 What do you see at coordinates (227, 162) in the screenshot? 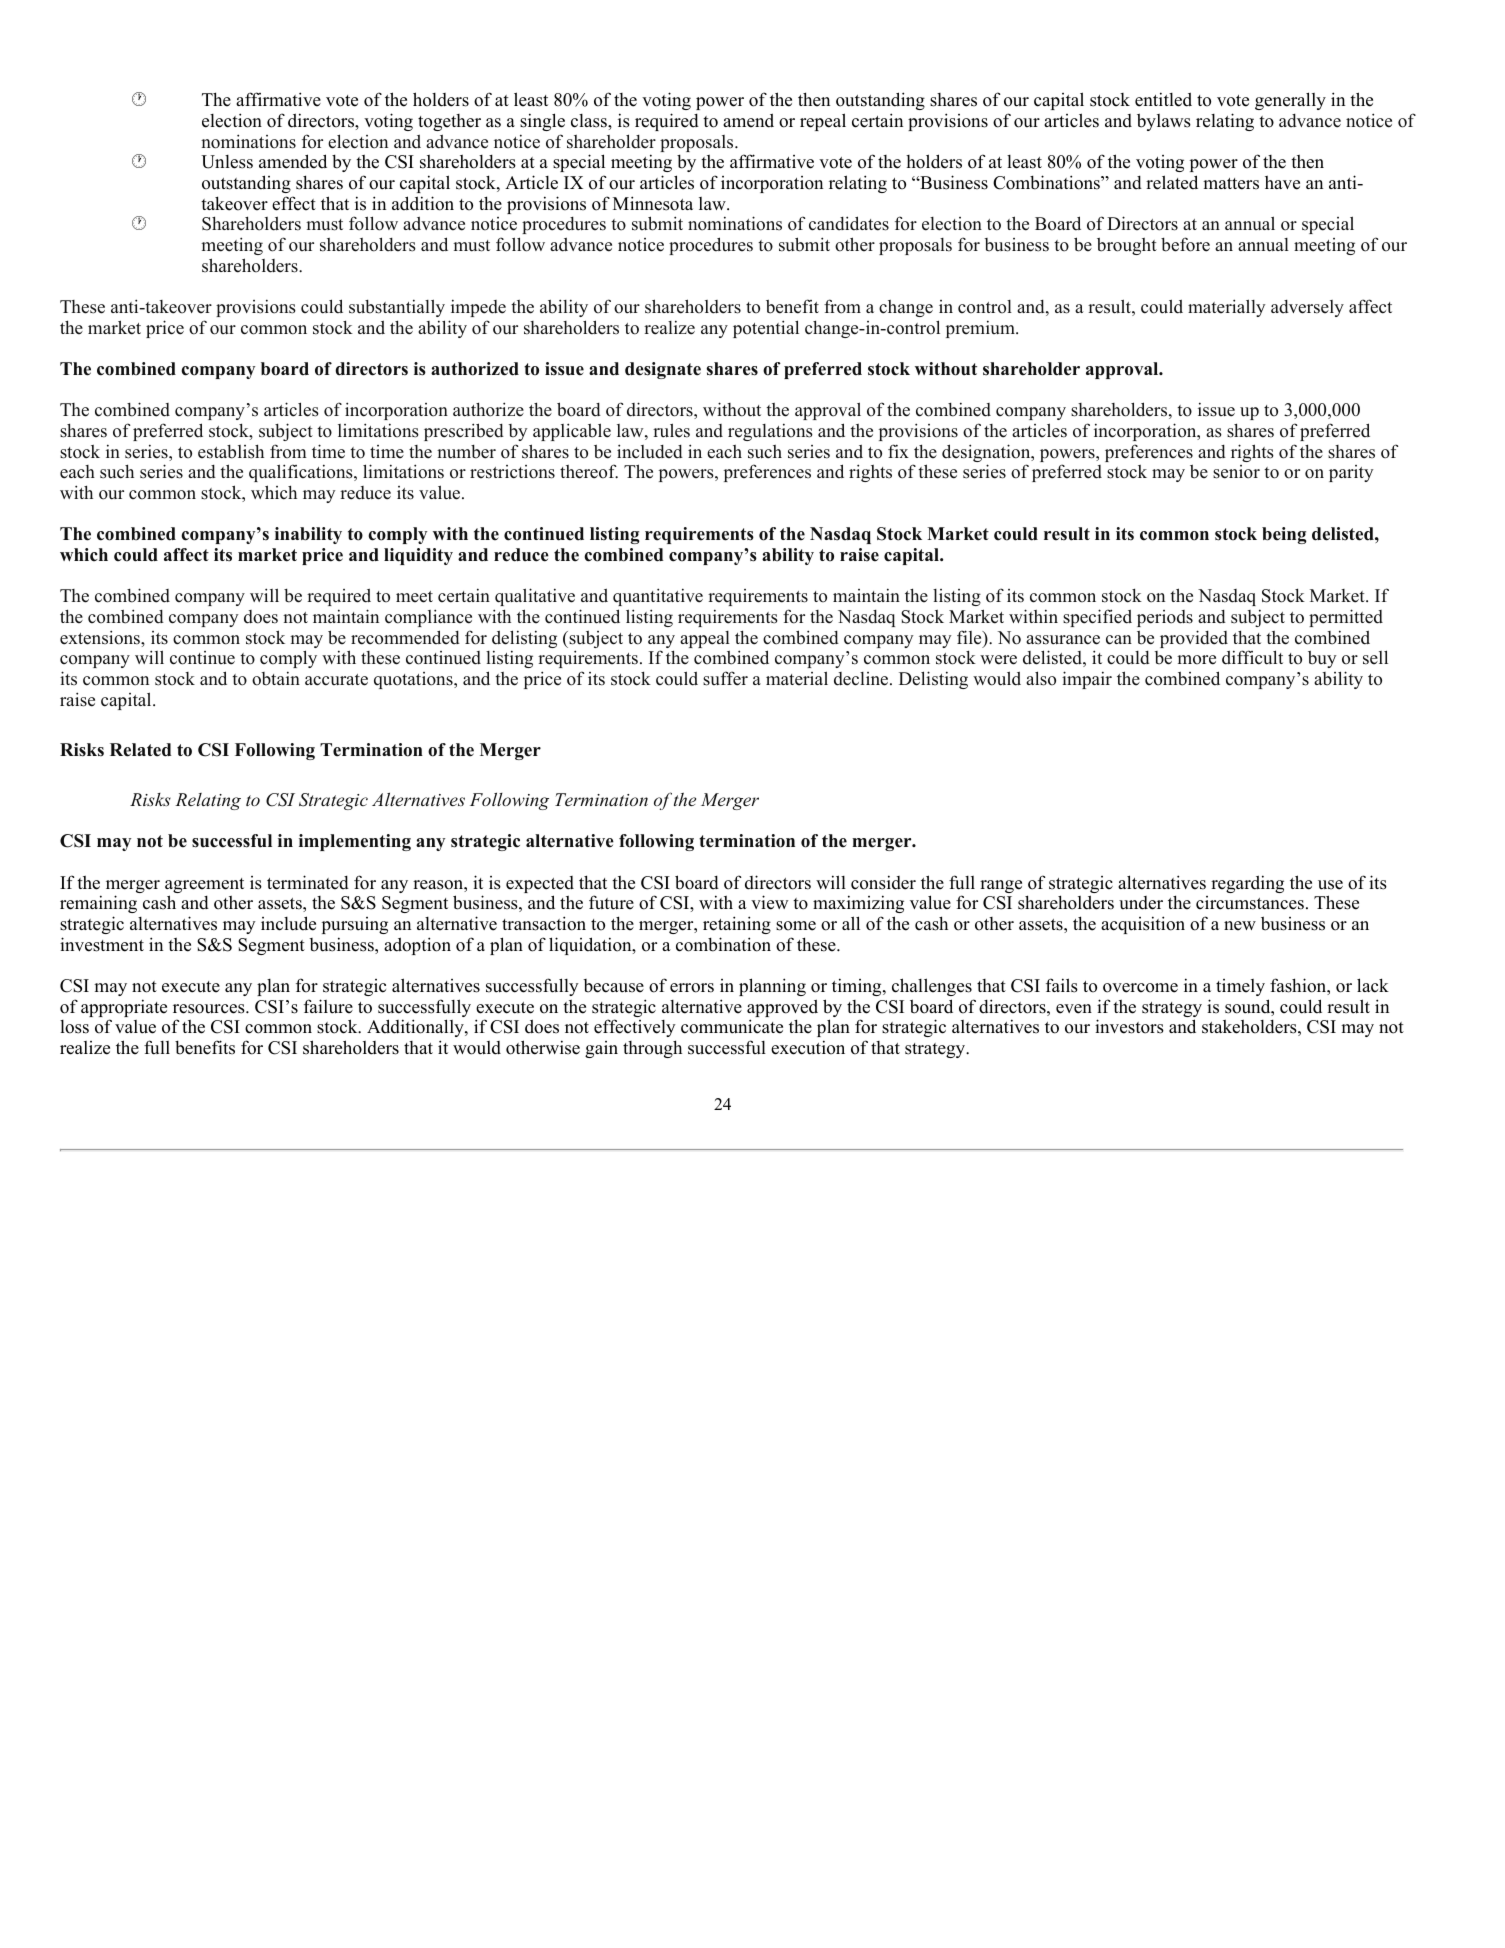
I see `Unless` at bounding box center [227, 162].
